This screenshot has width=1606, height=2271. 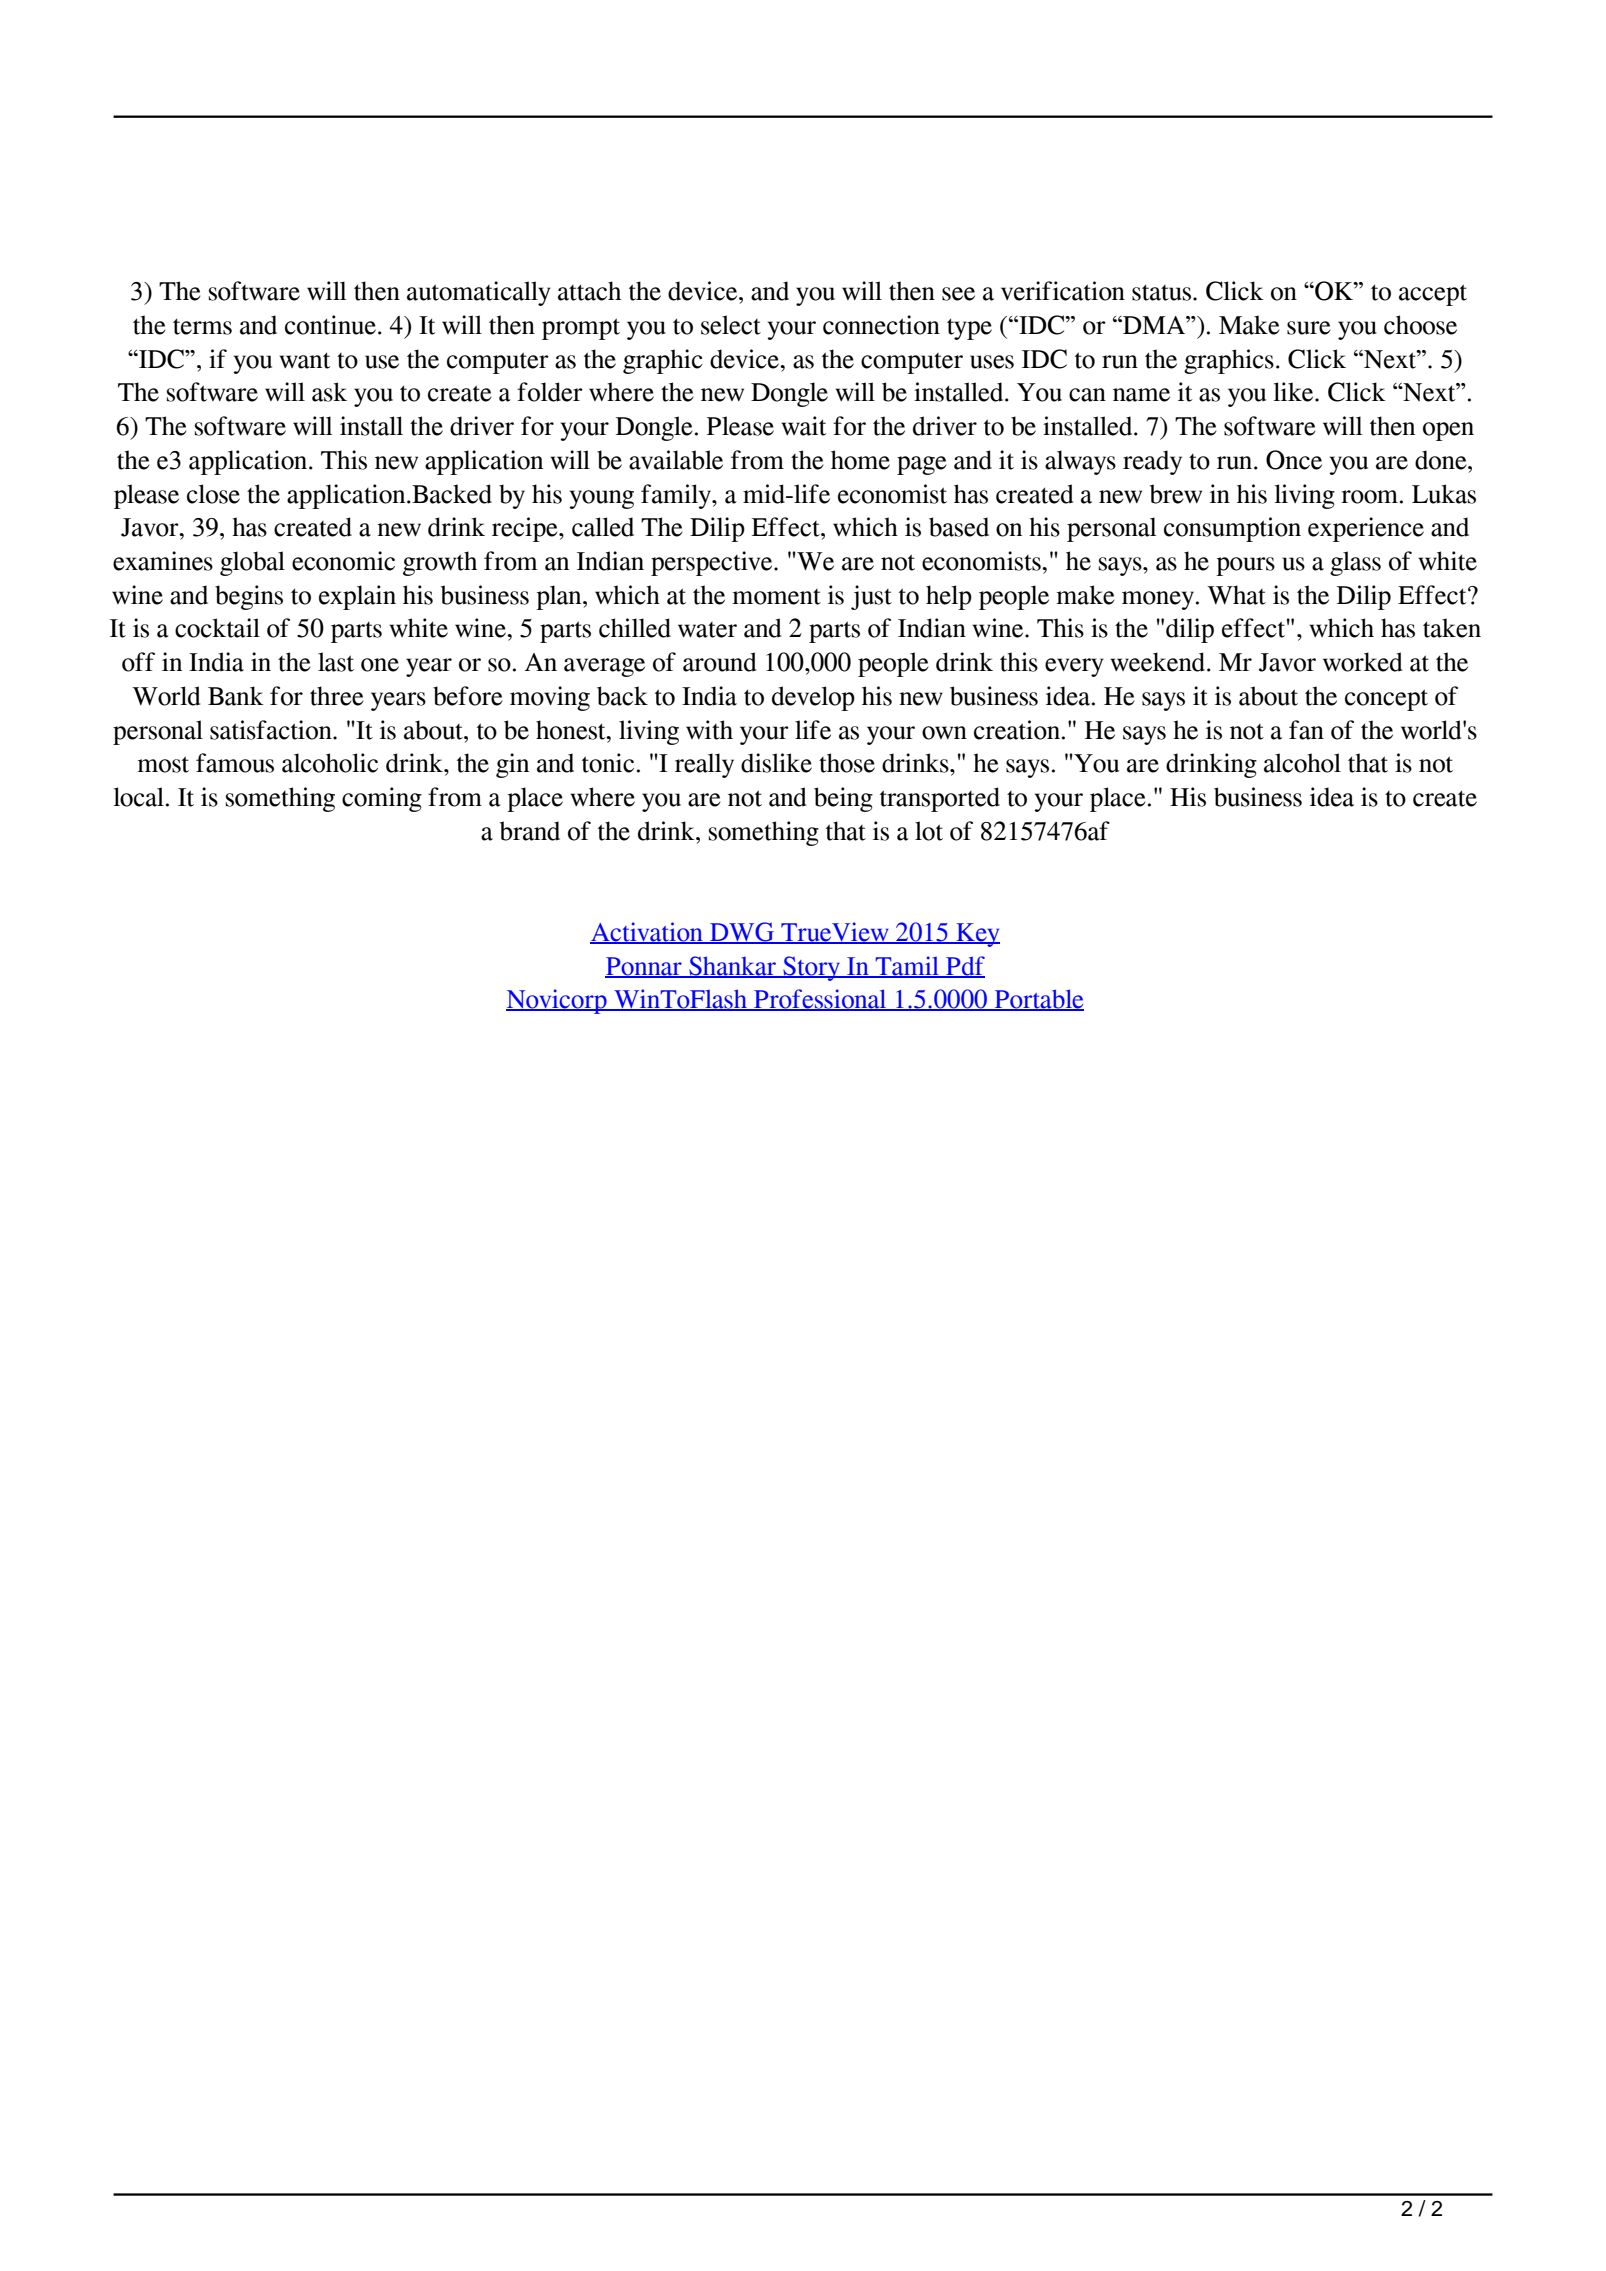 What do you see at coordinates (1245, 566) in the screenshot?
I see `pours` at bounding box center [1245, 566].
